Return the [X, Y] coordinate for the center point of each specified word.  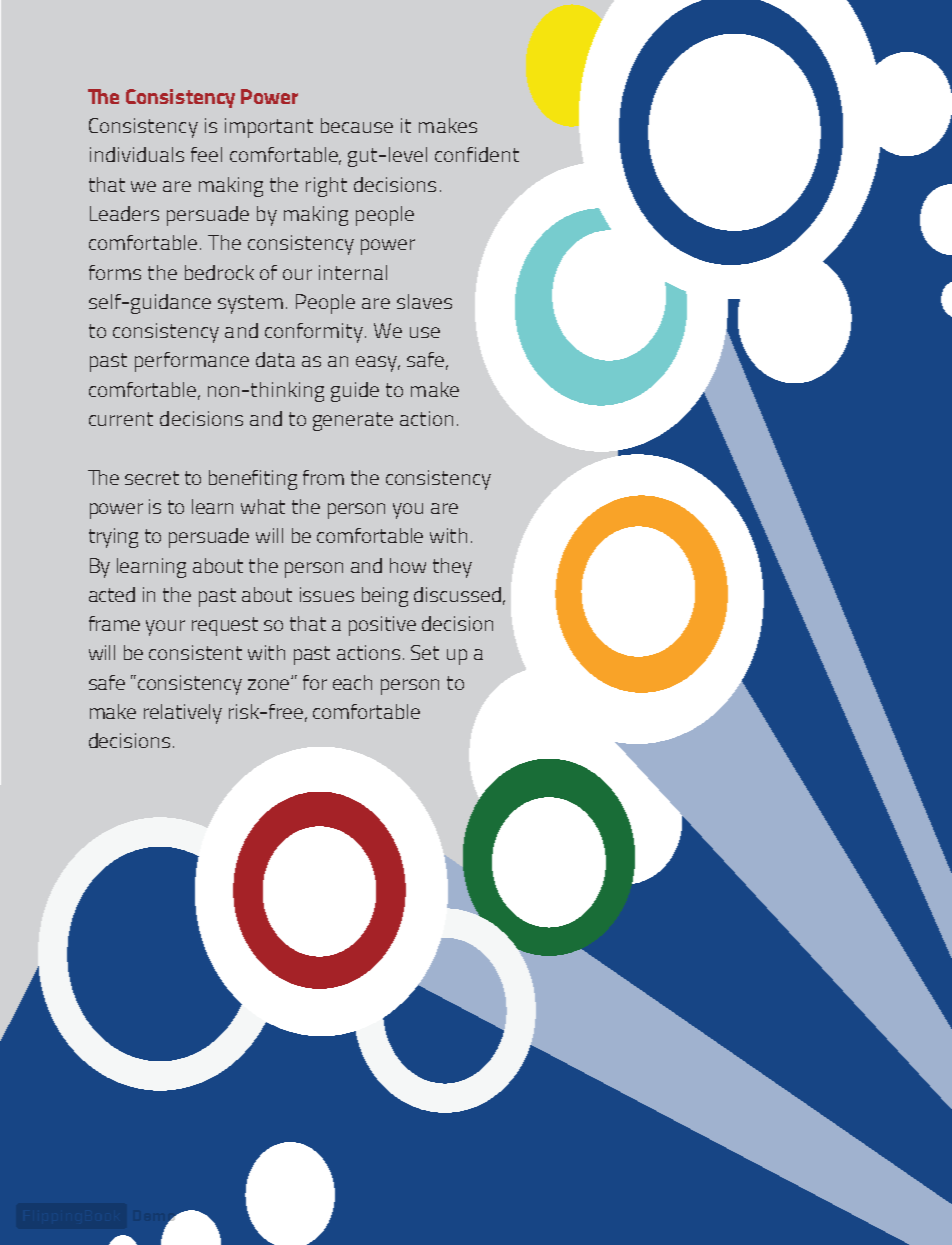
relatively [183, 714]
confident [477, 154]
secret [152, 478]
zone [270, 683]
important [269, 128]
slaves [424, 301]
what [263, 506]
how [408, 565]
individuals [137, 154]
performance [192, 362]
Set [425, 652]
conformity [314, 333]
